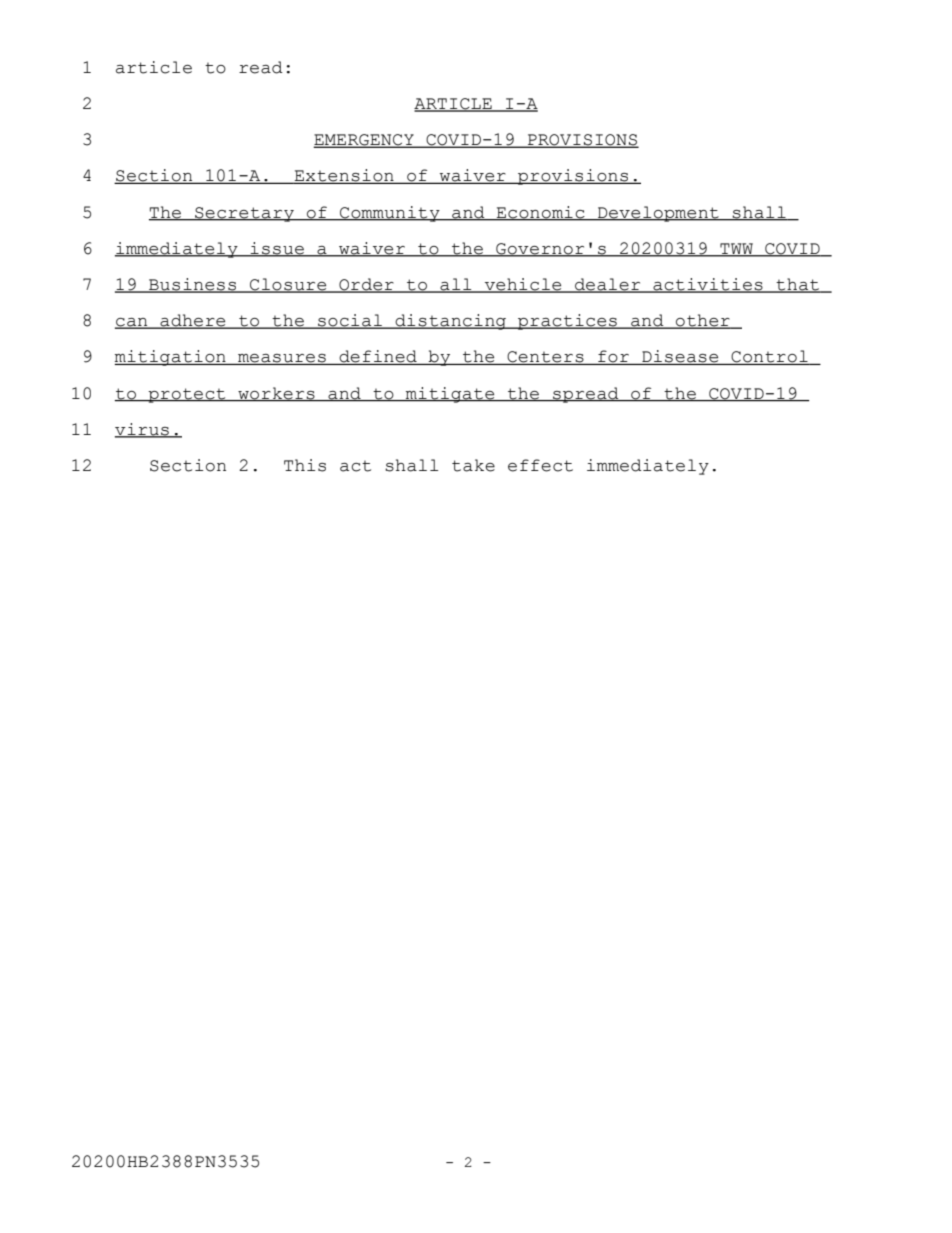  What do you see at coordinates (703, 321) in the document?
I see `other` at bounding box center [703, 321].
